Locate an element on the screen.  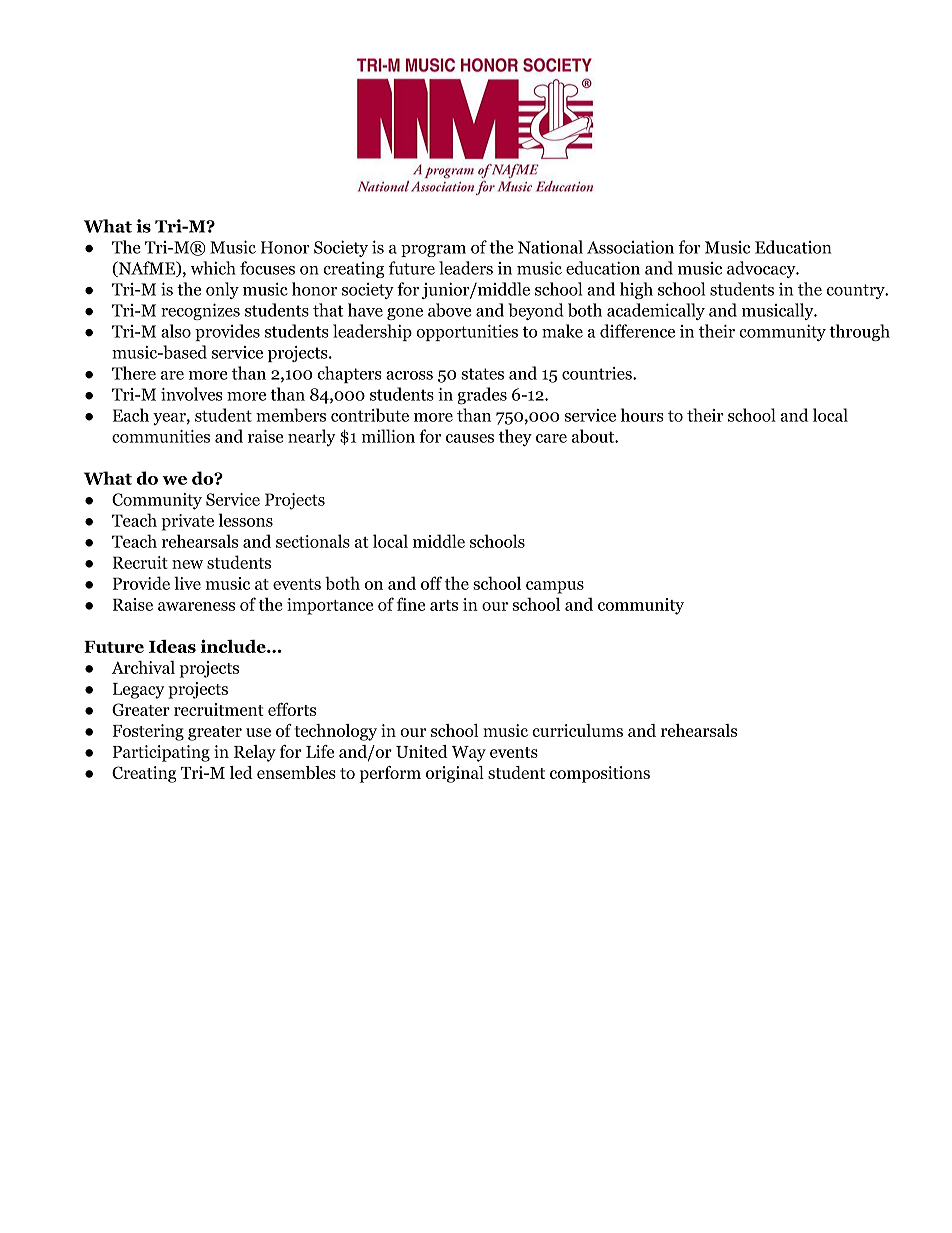
hours is located at coordinates (642, 415).
